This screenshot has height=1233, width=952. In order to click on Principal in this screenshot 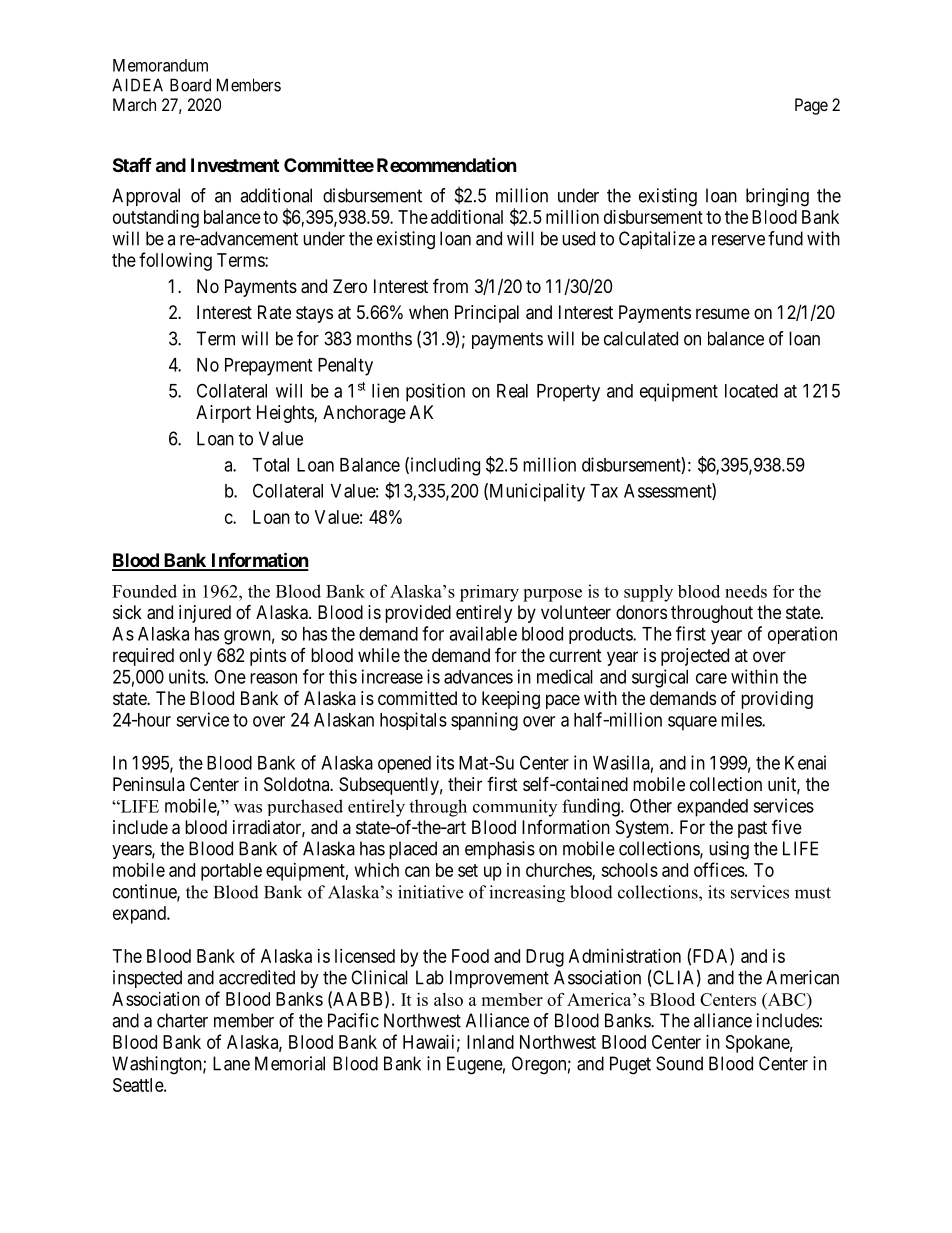, I will do `click(487, 314)`.
